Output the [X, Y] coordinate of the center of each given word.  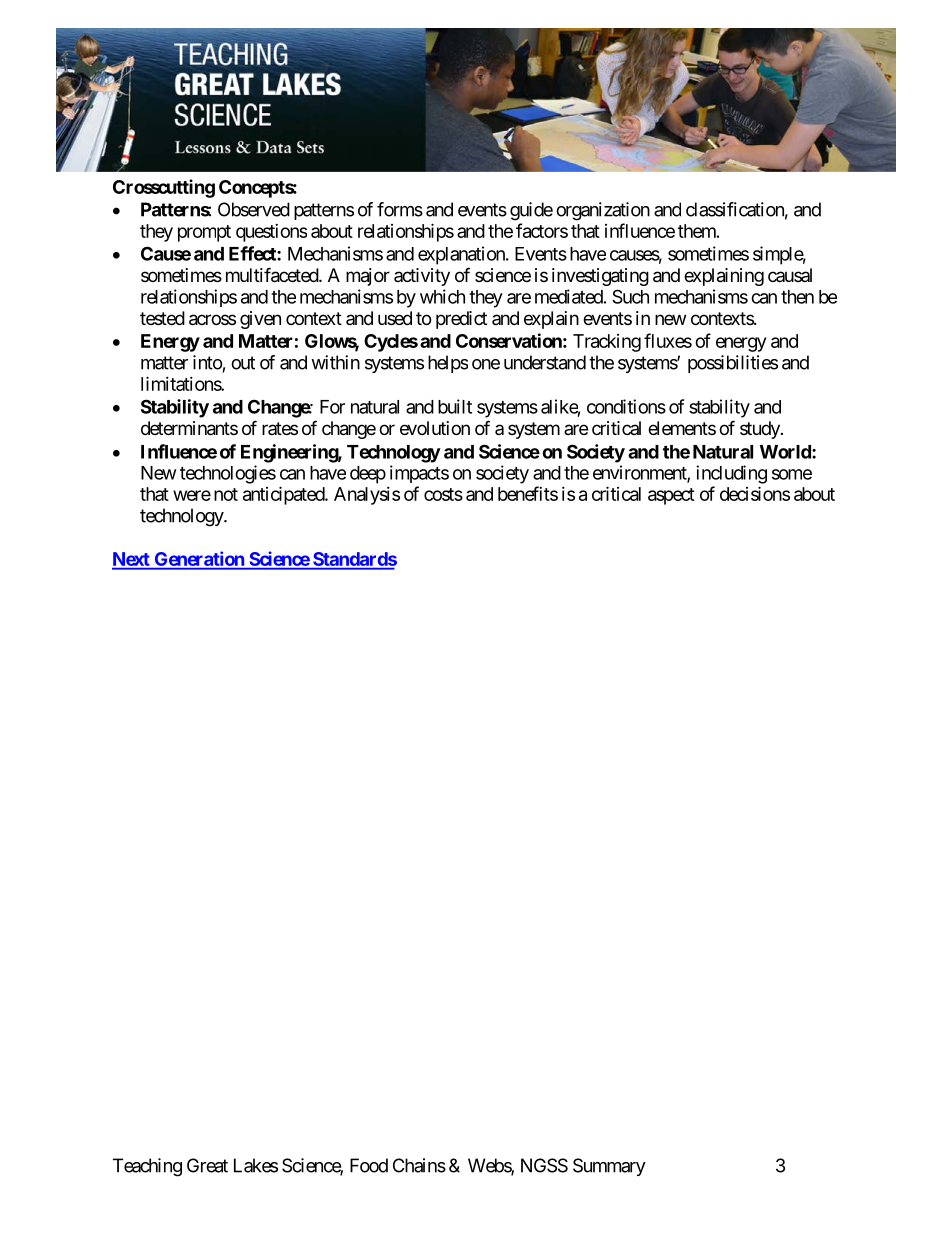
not [226, 494]
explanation [462, 255]
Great [207, 1165]
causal [790, 275]
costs [443, 494]
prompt [204, 233]
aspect [671, 496]
